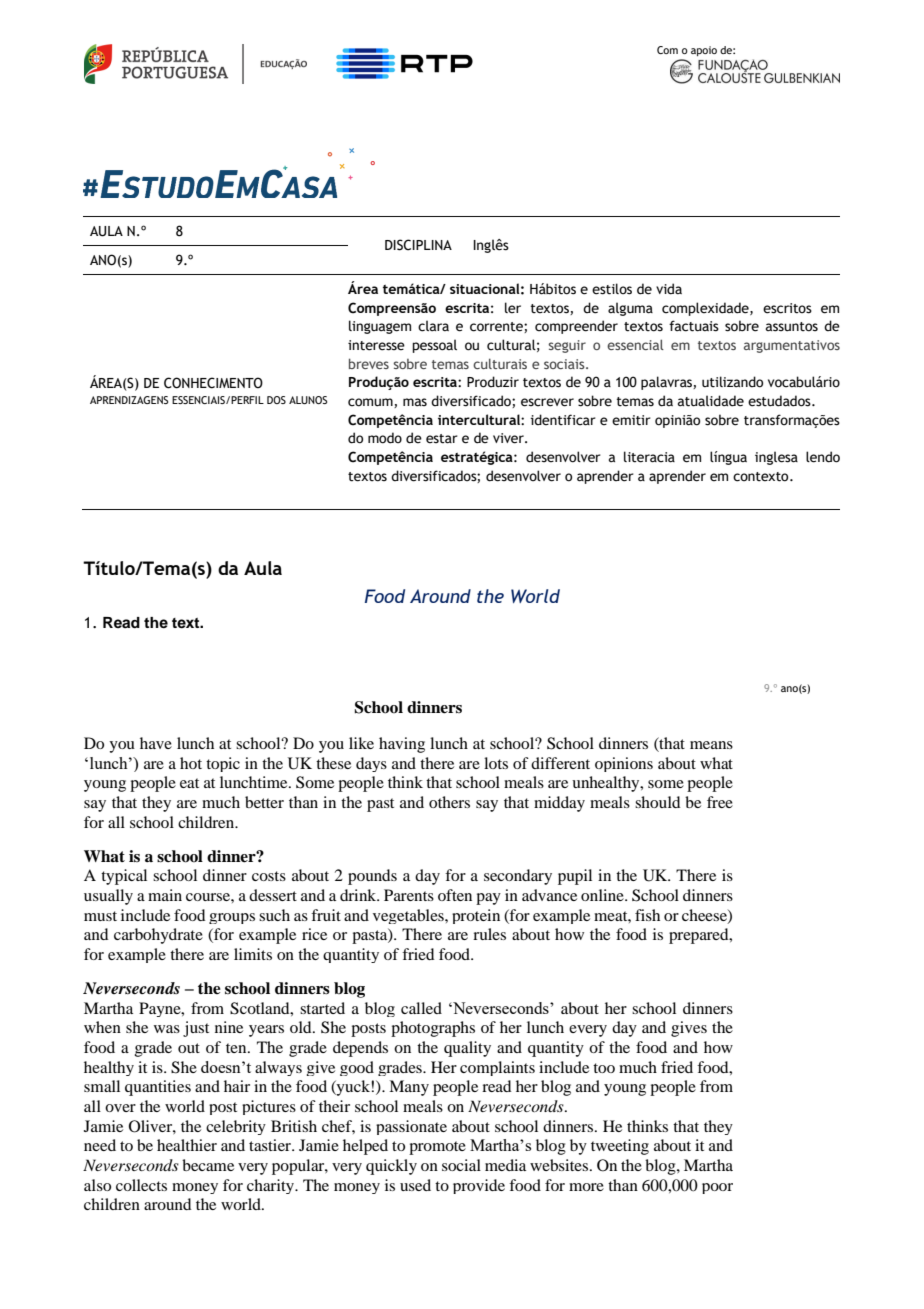 The width and height of the document is (924, 1309). What do you see at coordinates (669, 289) in the document?
I see `vida` at bounding box center [669, 289].
